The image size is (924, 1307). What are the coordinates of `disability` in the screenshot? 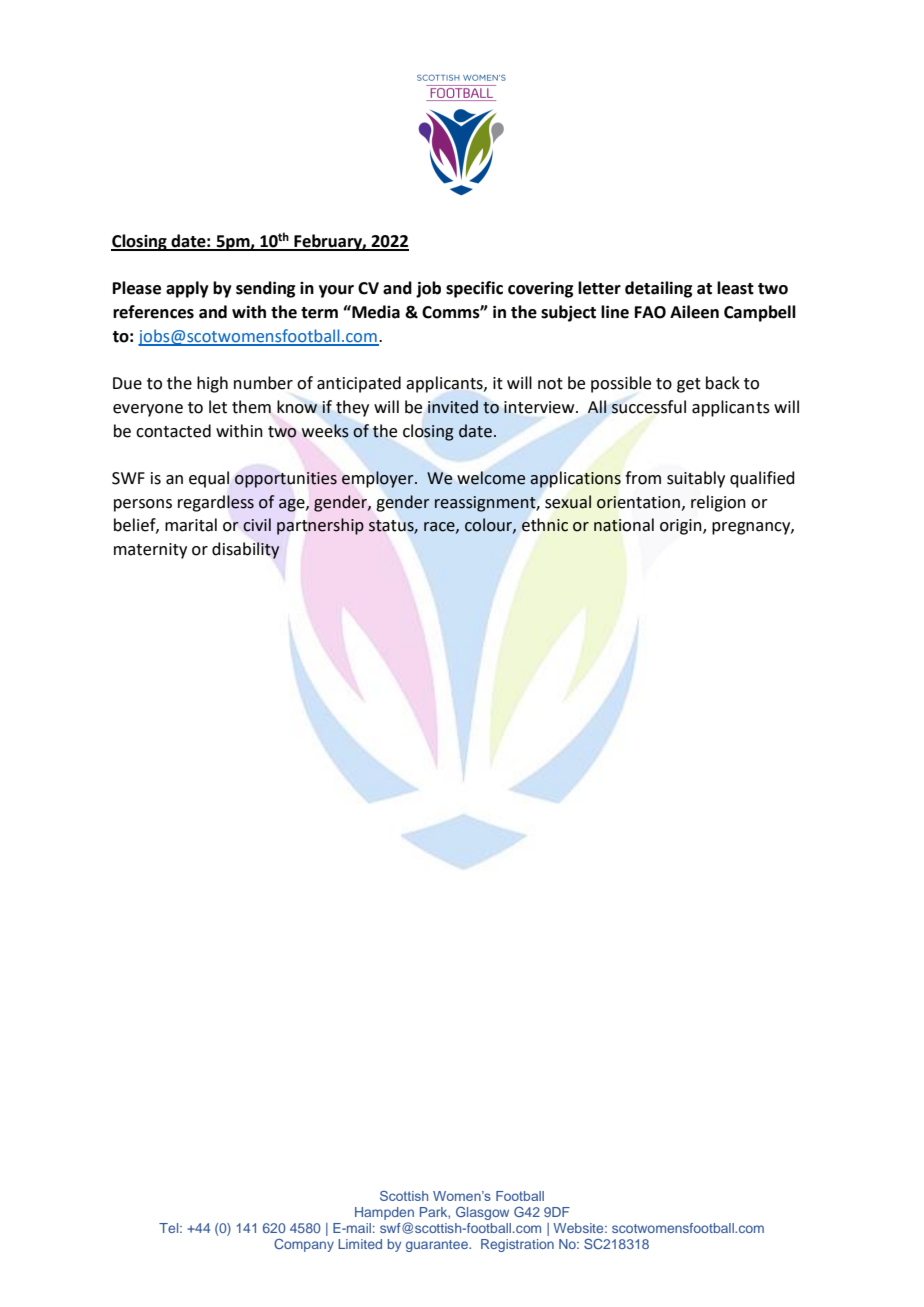 It's located at (246, 550).
